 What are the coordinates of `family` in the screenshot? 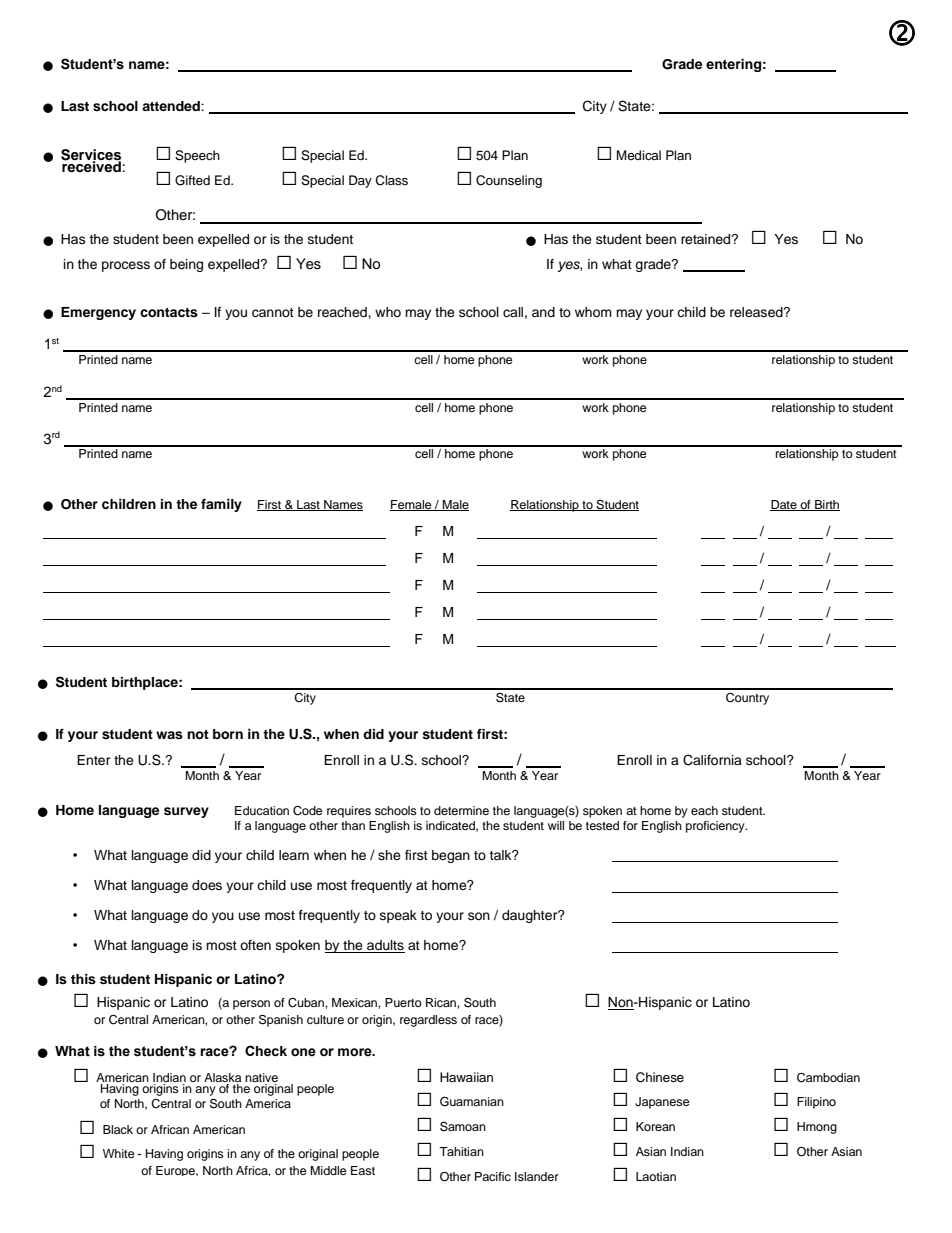 It's located at (221, 505).
